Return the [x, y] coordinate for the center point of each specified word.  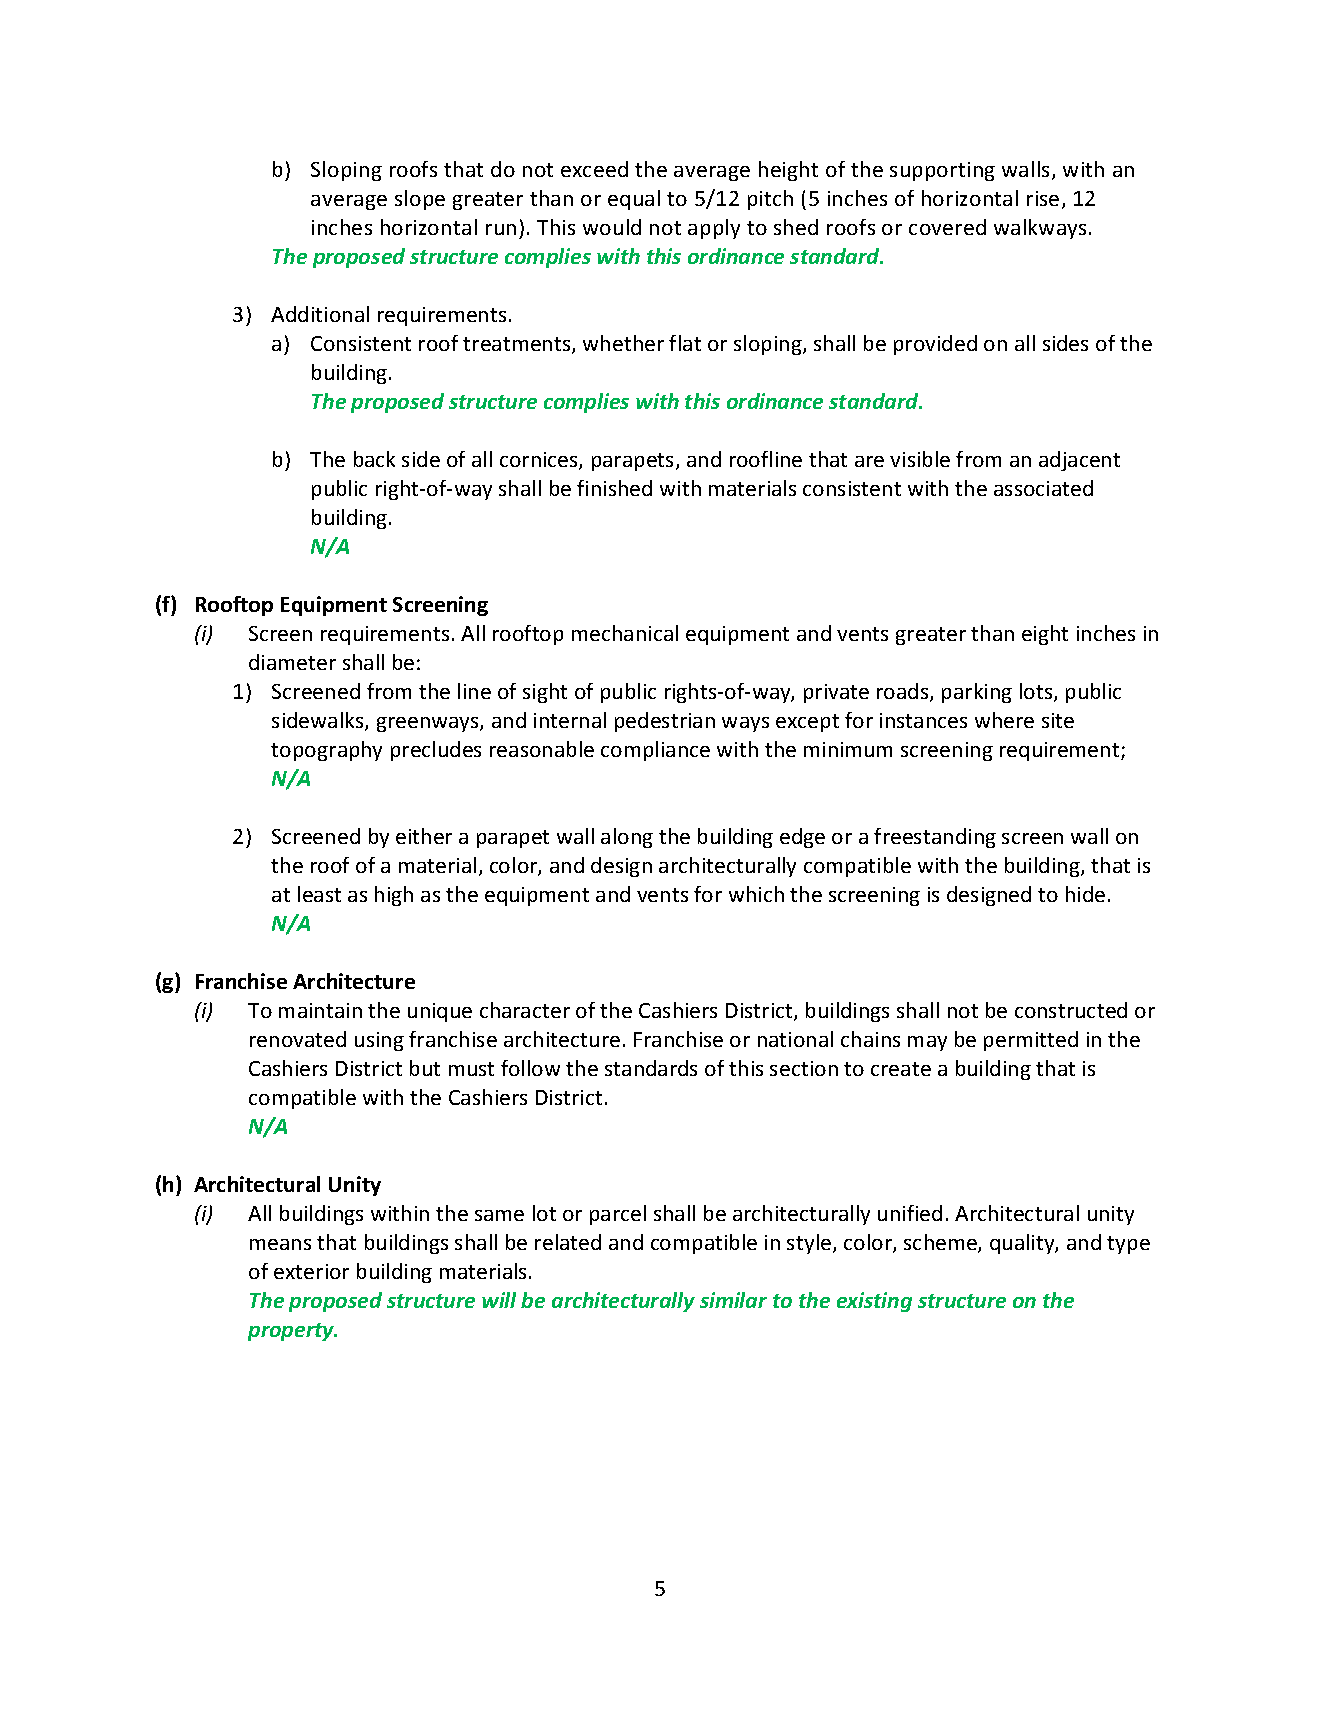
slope [420, 200]
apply [714, 229]
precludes [436, 751]
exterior [311, 1271]
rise [1043, 198]
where [1004, 720]
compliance [655, 751]
